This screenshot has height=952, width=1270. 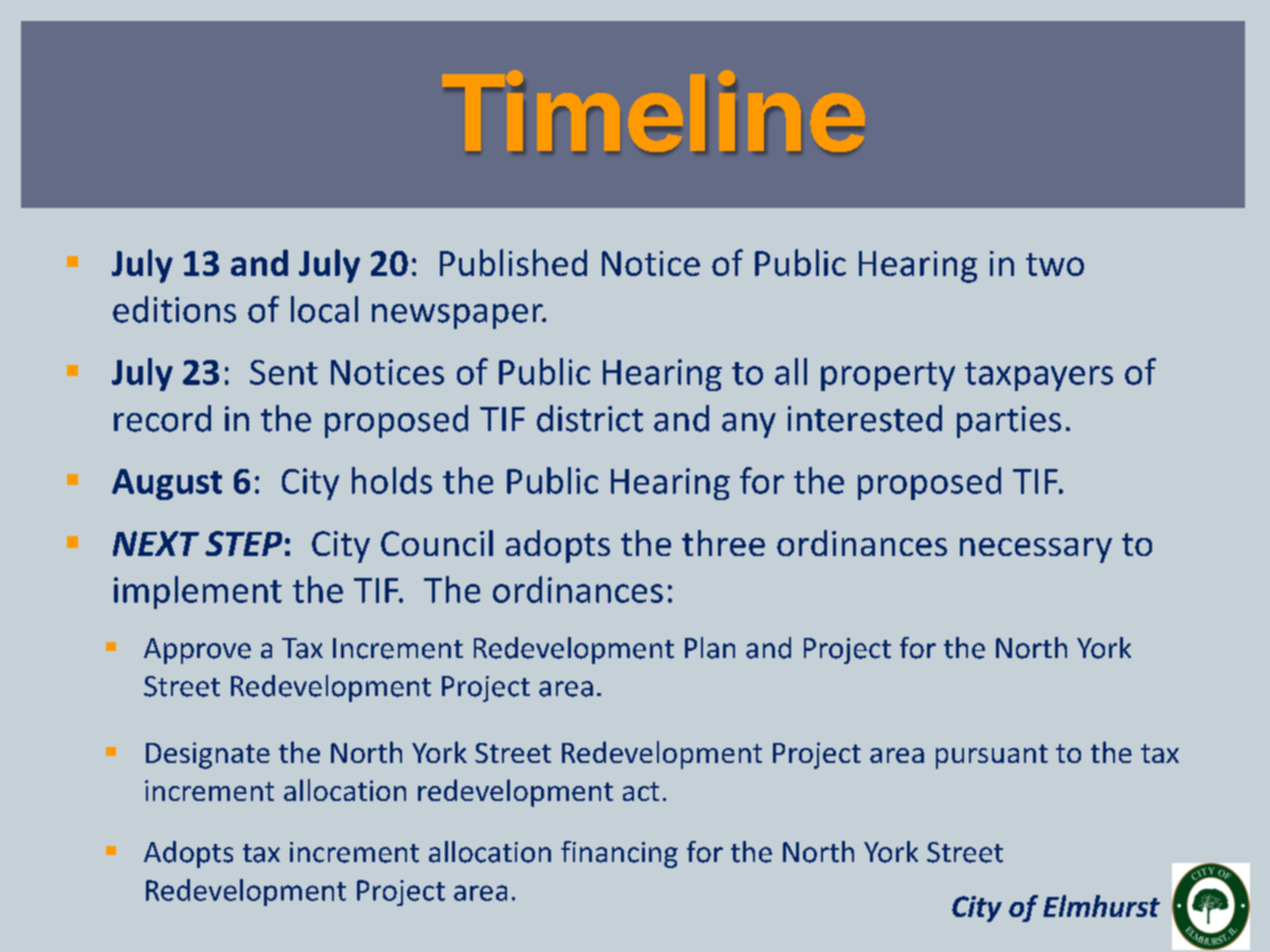 What do you see at coordinates (513, 262) in the screenshot?
I see `Published` at bounding box center [513, 262].
